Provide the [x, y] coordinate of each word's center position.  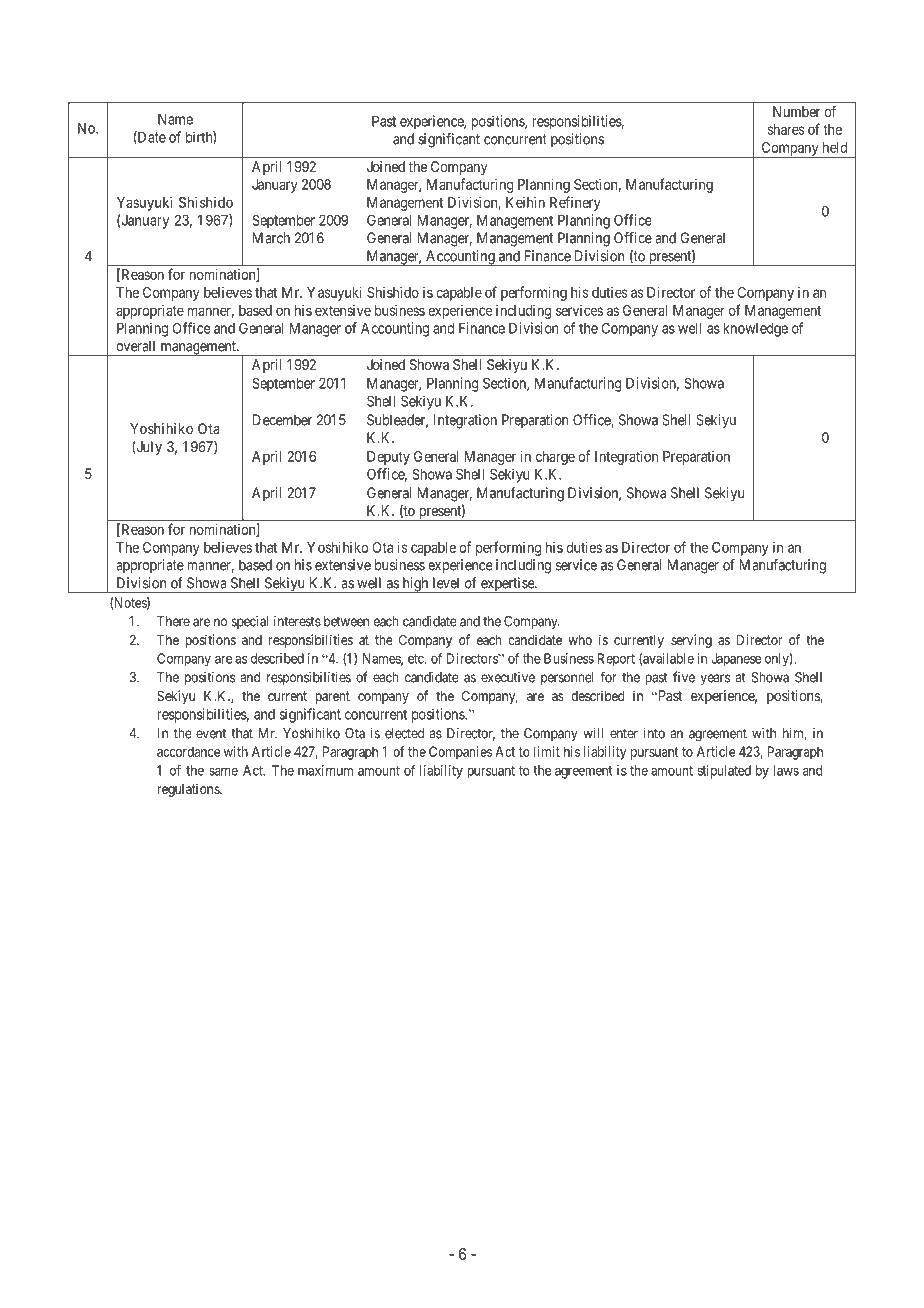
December [282, 420]
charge [555, 458]
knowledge [755, 329]
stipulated [724, 772]
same [223, 772]
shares [786, 129]
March [271, 238]
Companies [460, 753]
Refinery [575, 203]
